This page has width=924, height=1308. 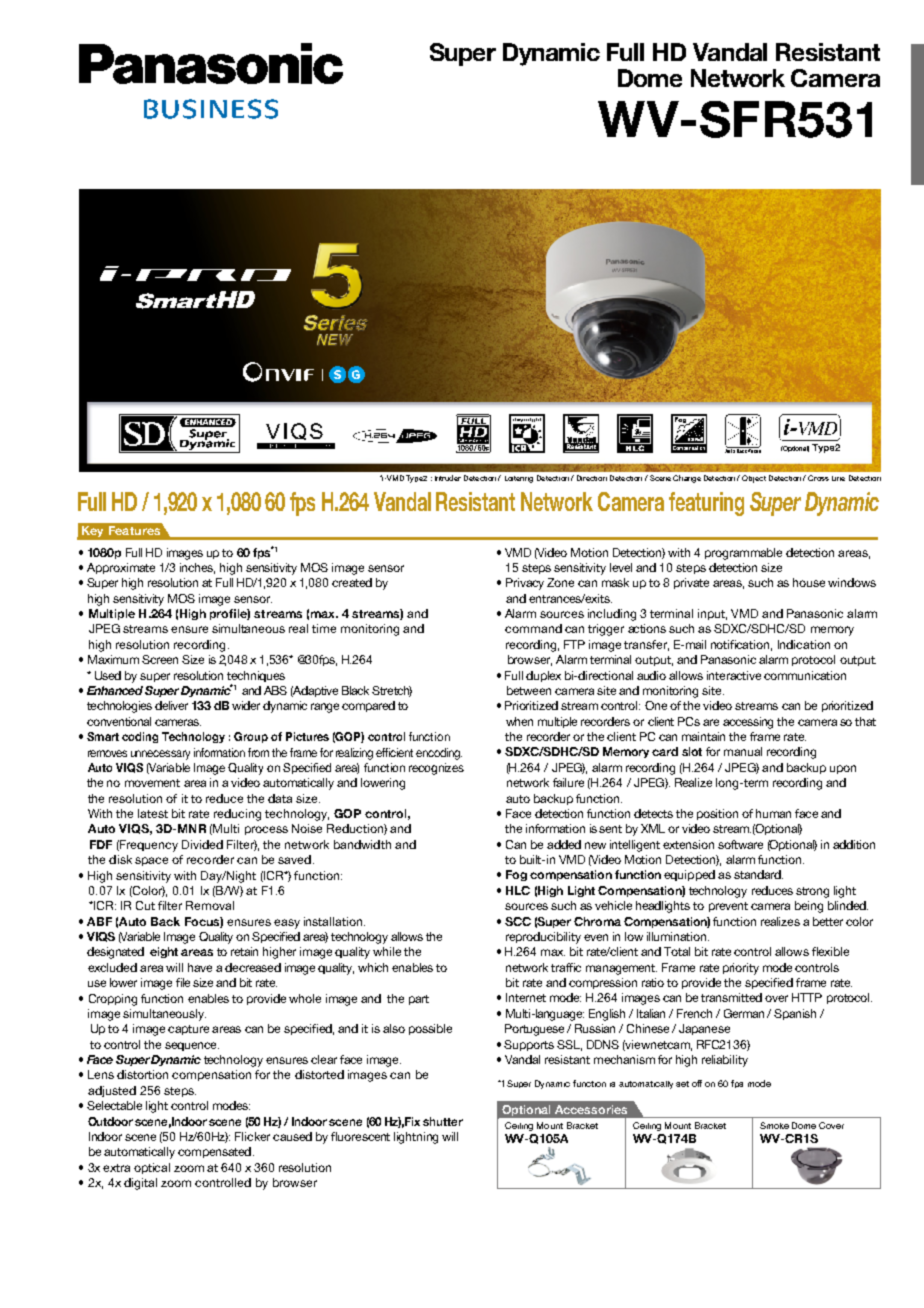 What do you see at coordinates (543, 676) in the page?
I see `duplex` at bounding box center [543, 676].
